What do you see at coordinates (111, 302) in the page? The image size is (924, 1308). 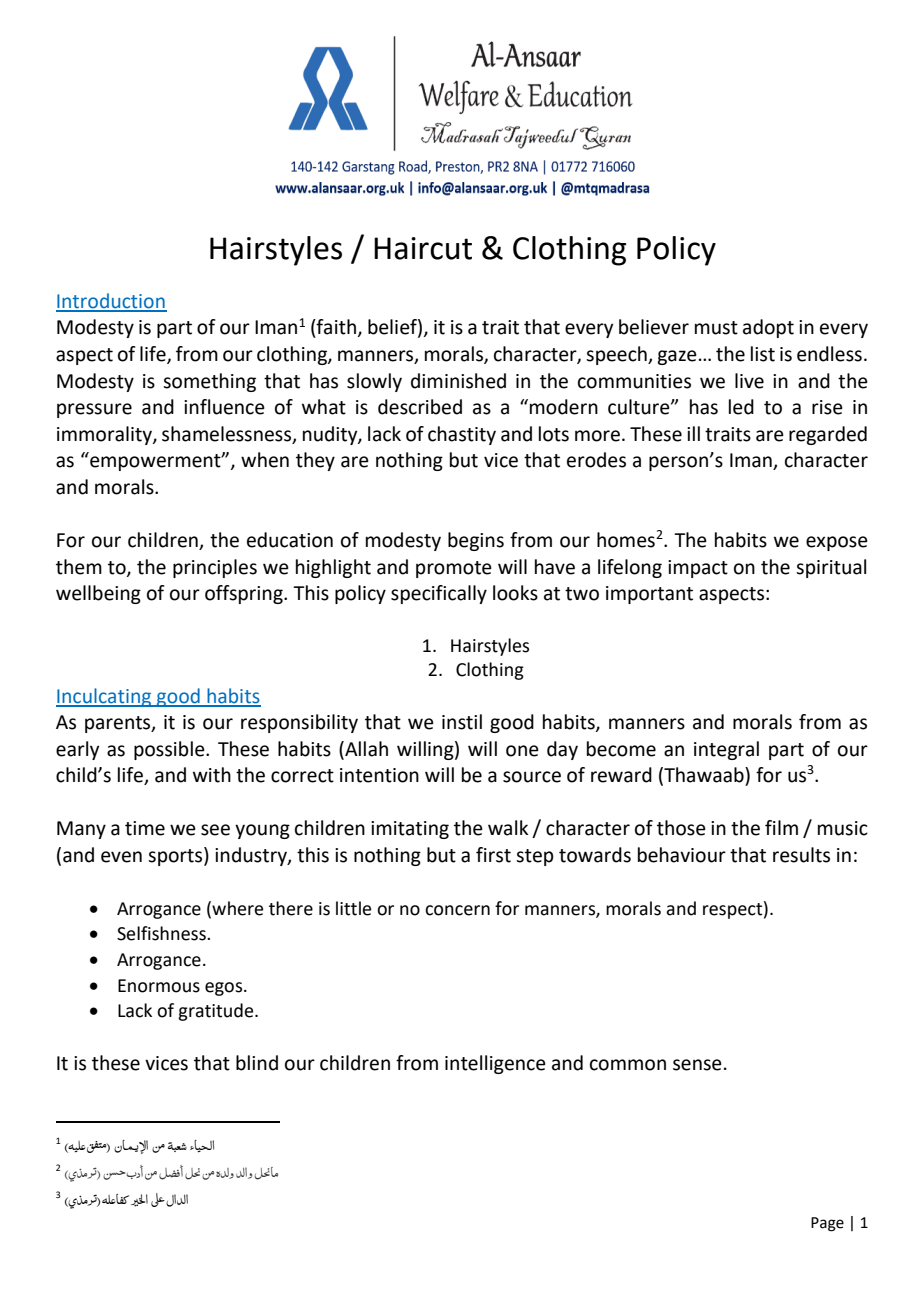 I see `Introduction` at bounding box center [111, 302].
